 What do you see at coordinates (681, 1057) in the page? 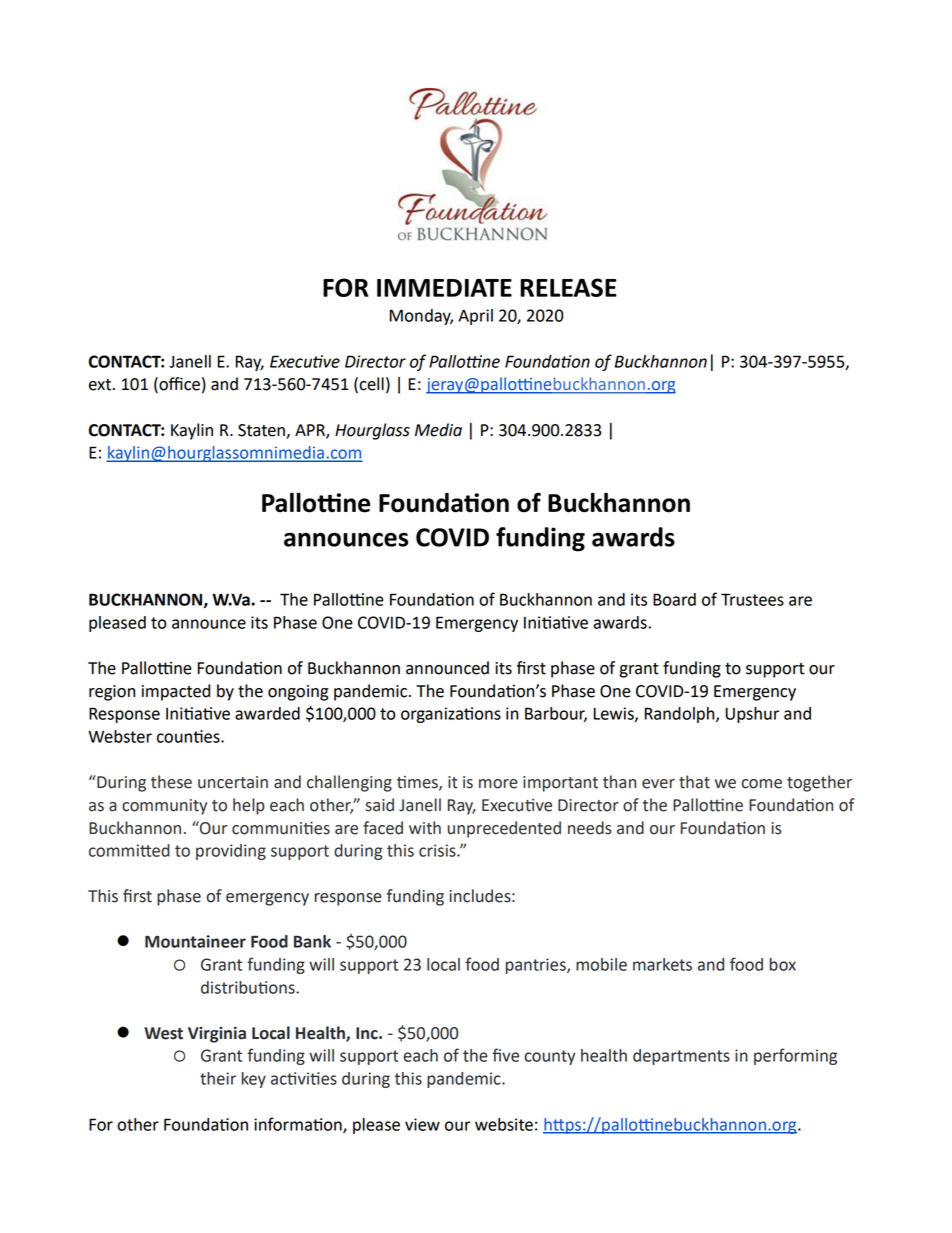
I see `departments` at bounding box center [681, 1057].
